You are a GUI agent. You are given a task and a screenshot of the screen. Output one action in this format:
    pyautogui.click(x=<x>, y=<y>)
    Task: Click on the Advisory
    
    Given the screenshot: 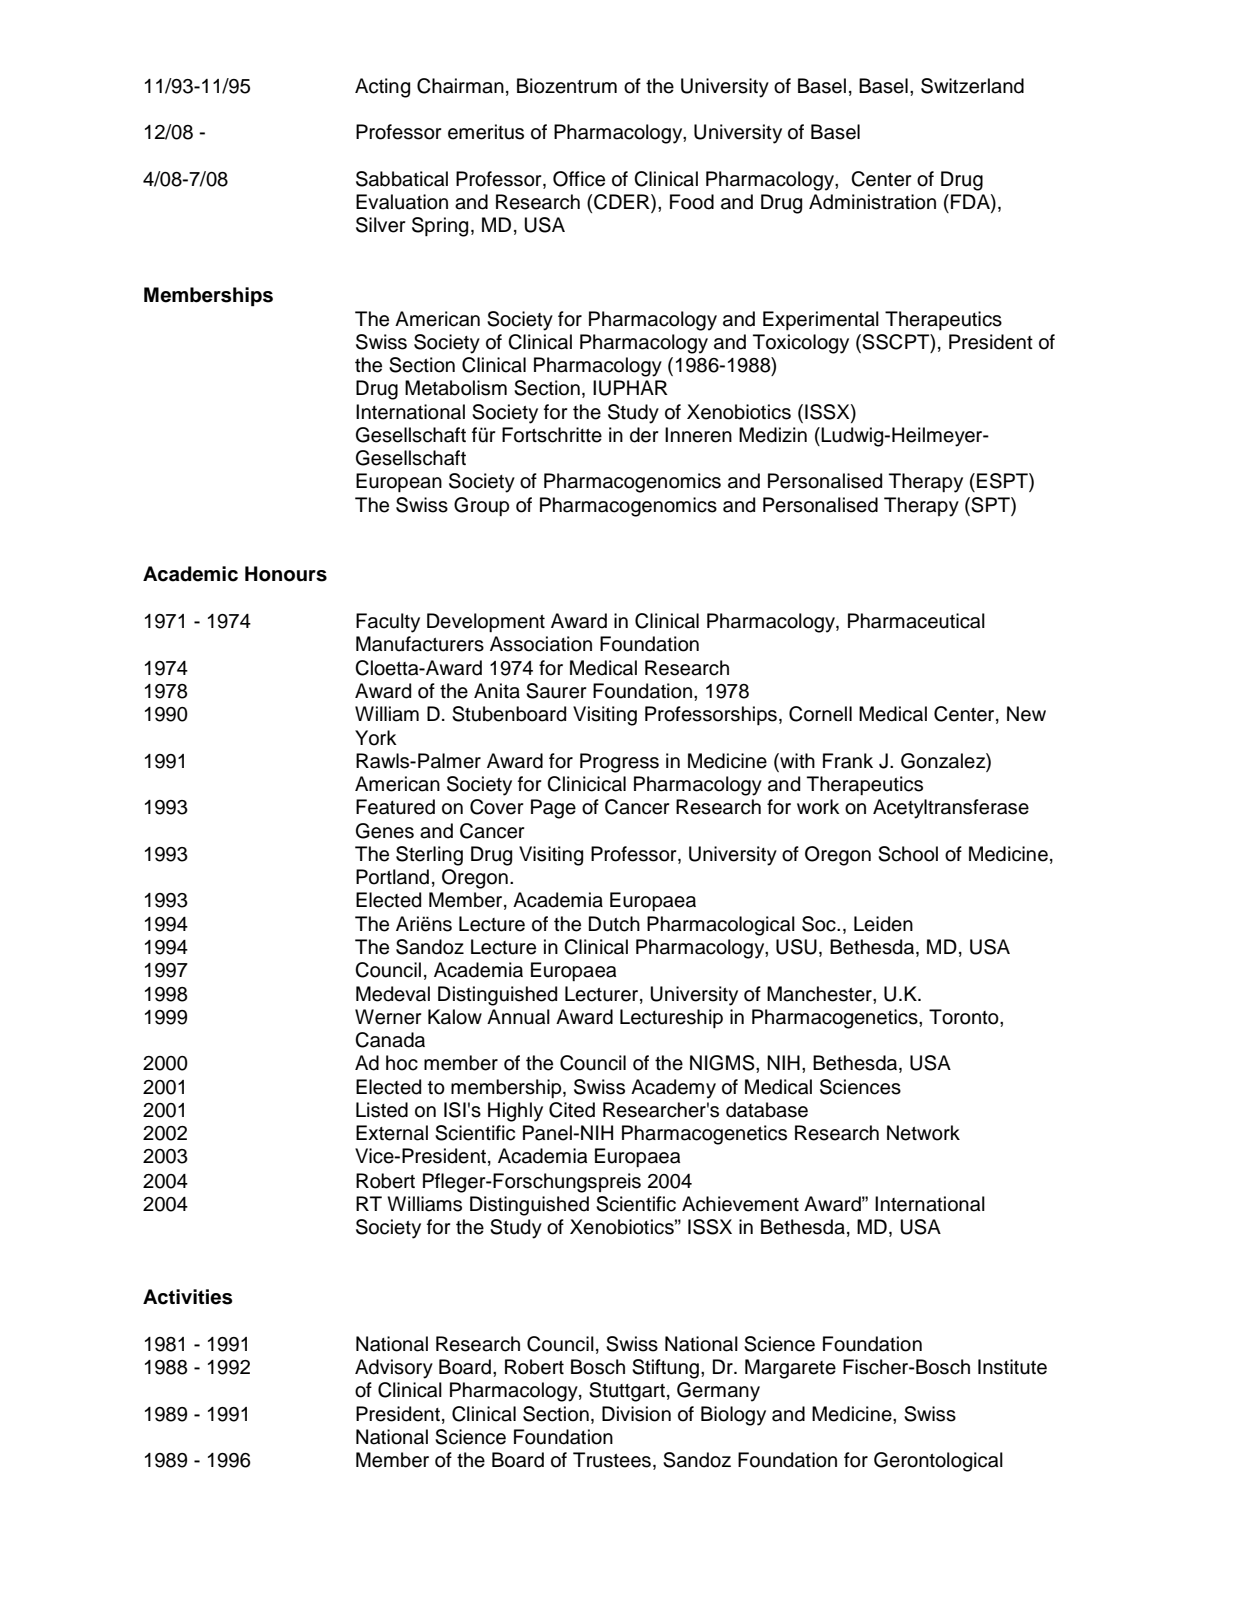 What is the action you would take?
    pyautogui.click(x=394, y=1369)
